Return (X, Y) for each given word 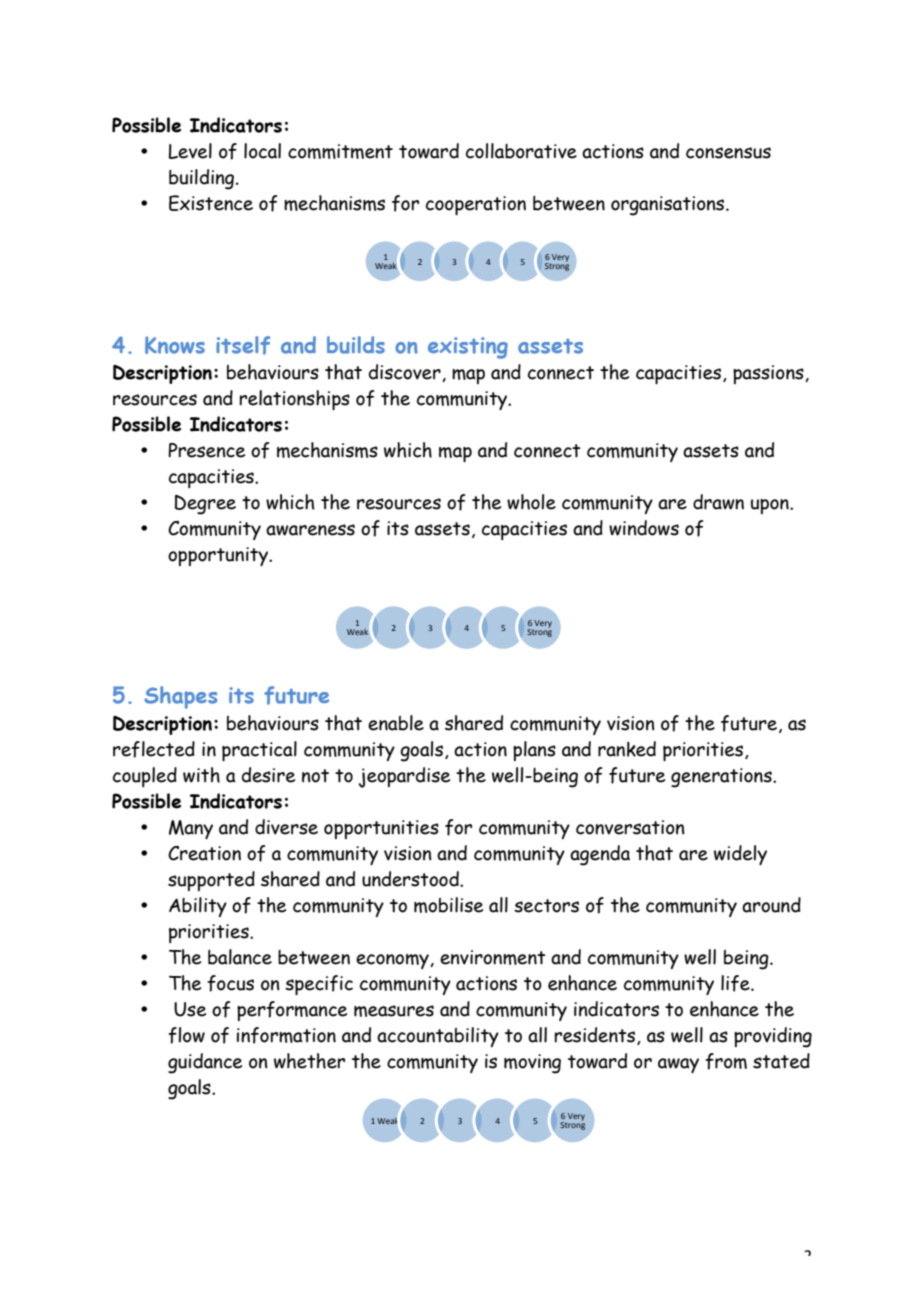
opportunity (219, 556)
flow (186, 1035)
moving (532, 1064)
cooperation (476, 205)
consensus (728, 153)
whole (531, 502)
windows (644, 528)
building (203, 179)
